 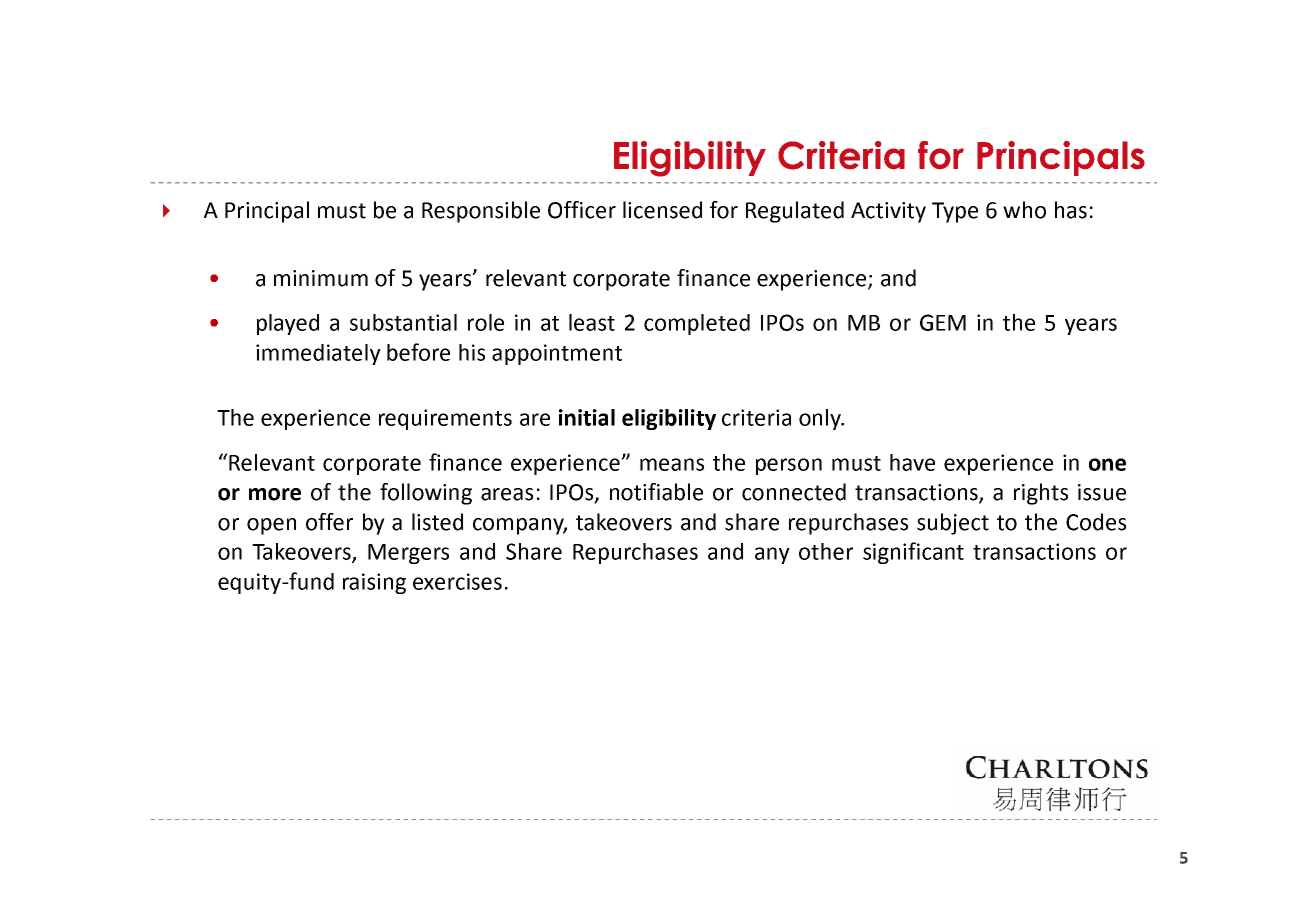 I want to click on initial, so click(x=587, y=417).
